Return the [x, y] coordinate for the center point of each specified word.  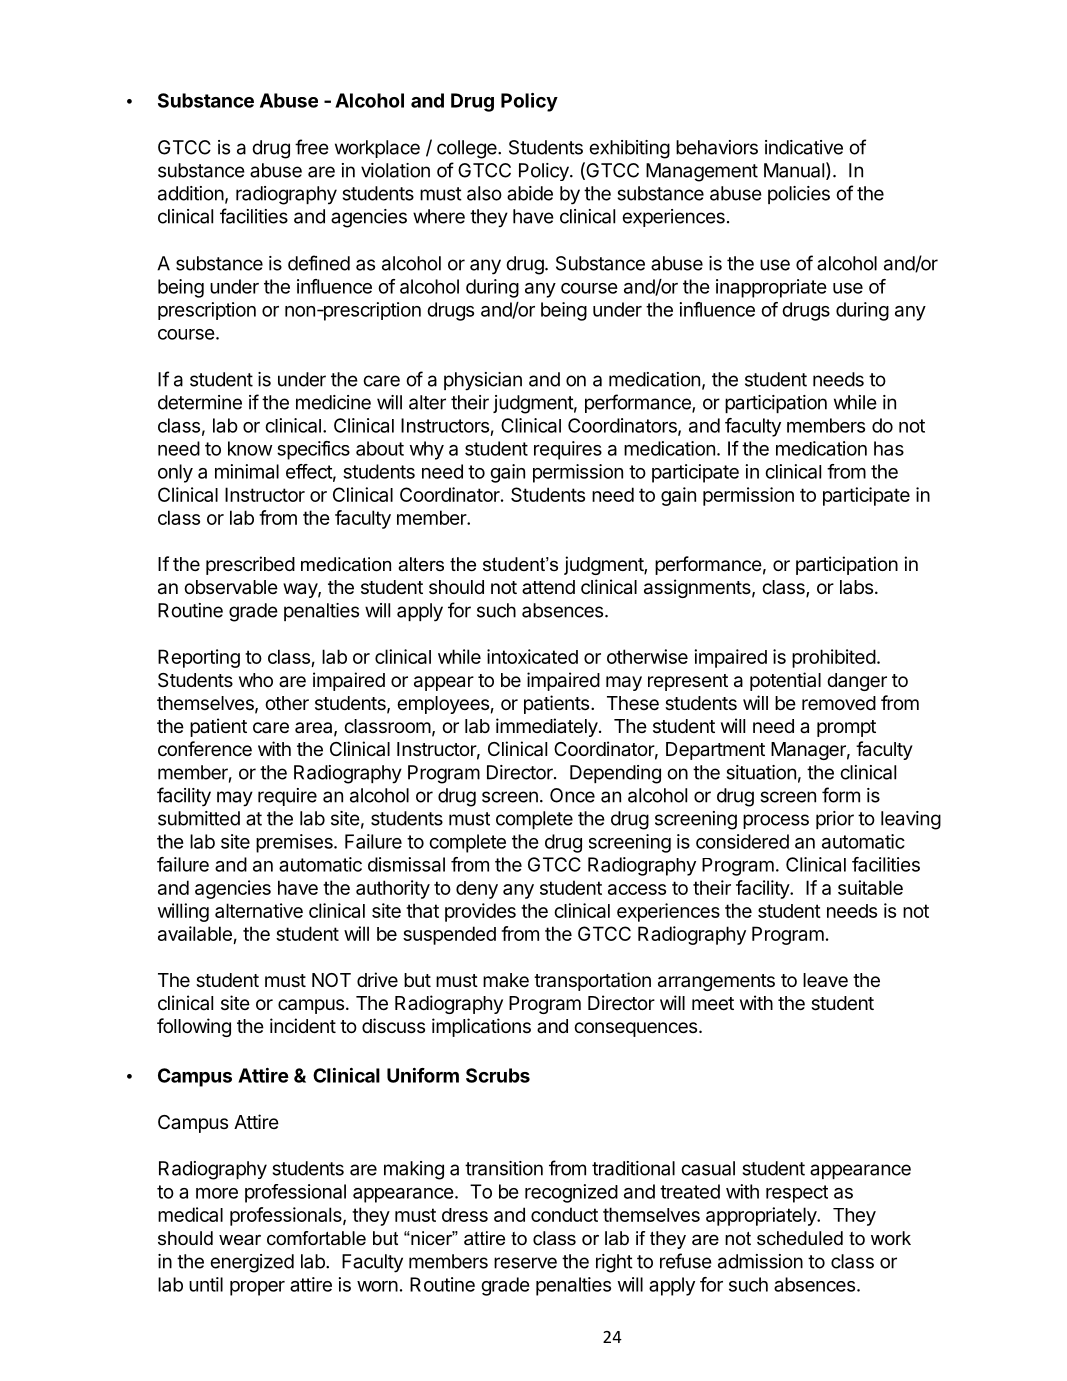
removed [839, 703]
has [889, 448]
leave [825, 980]
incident [303, 1025]
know [250, 448]
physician [483, 381]
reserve [525, 1263]
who [256, 680]
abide [530, 193]
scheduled [800, 1238]
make [506, 980]
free [312, 147]
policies [799, 195]
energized [252, 1263]
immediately [547, 727]
